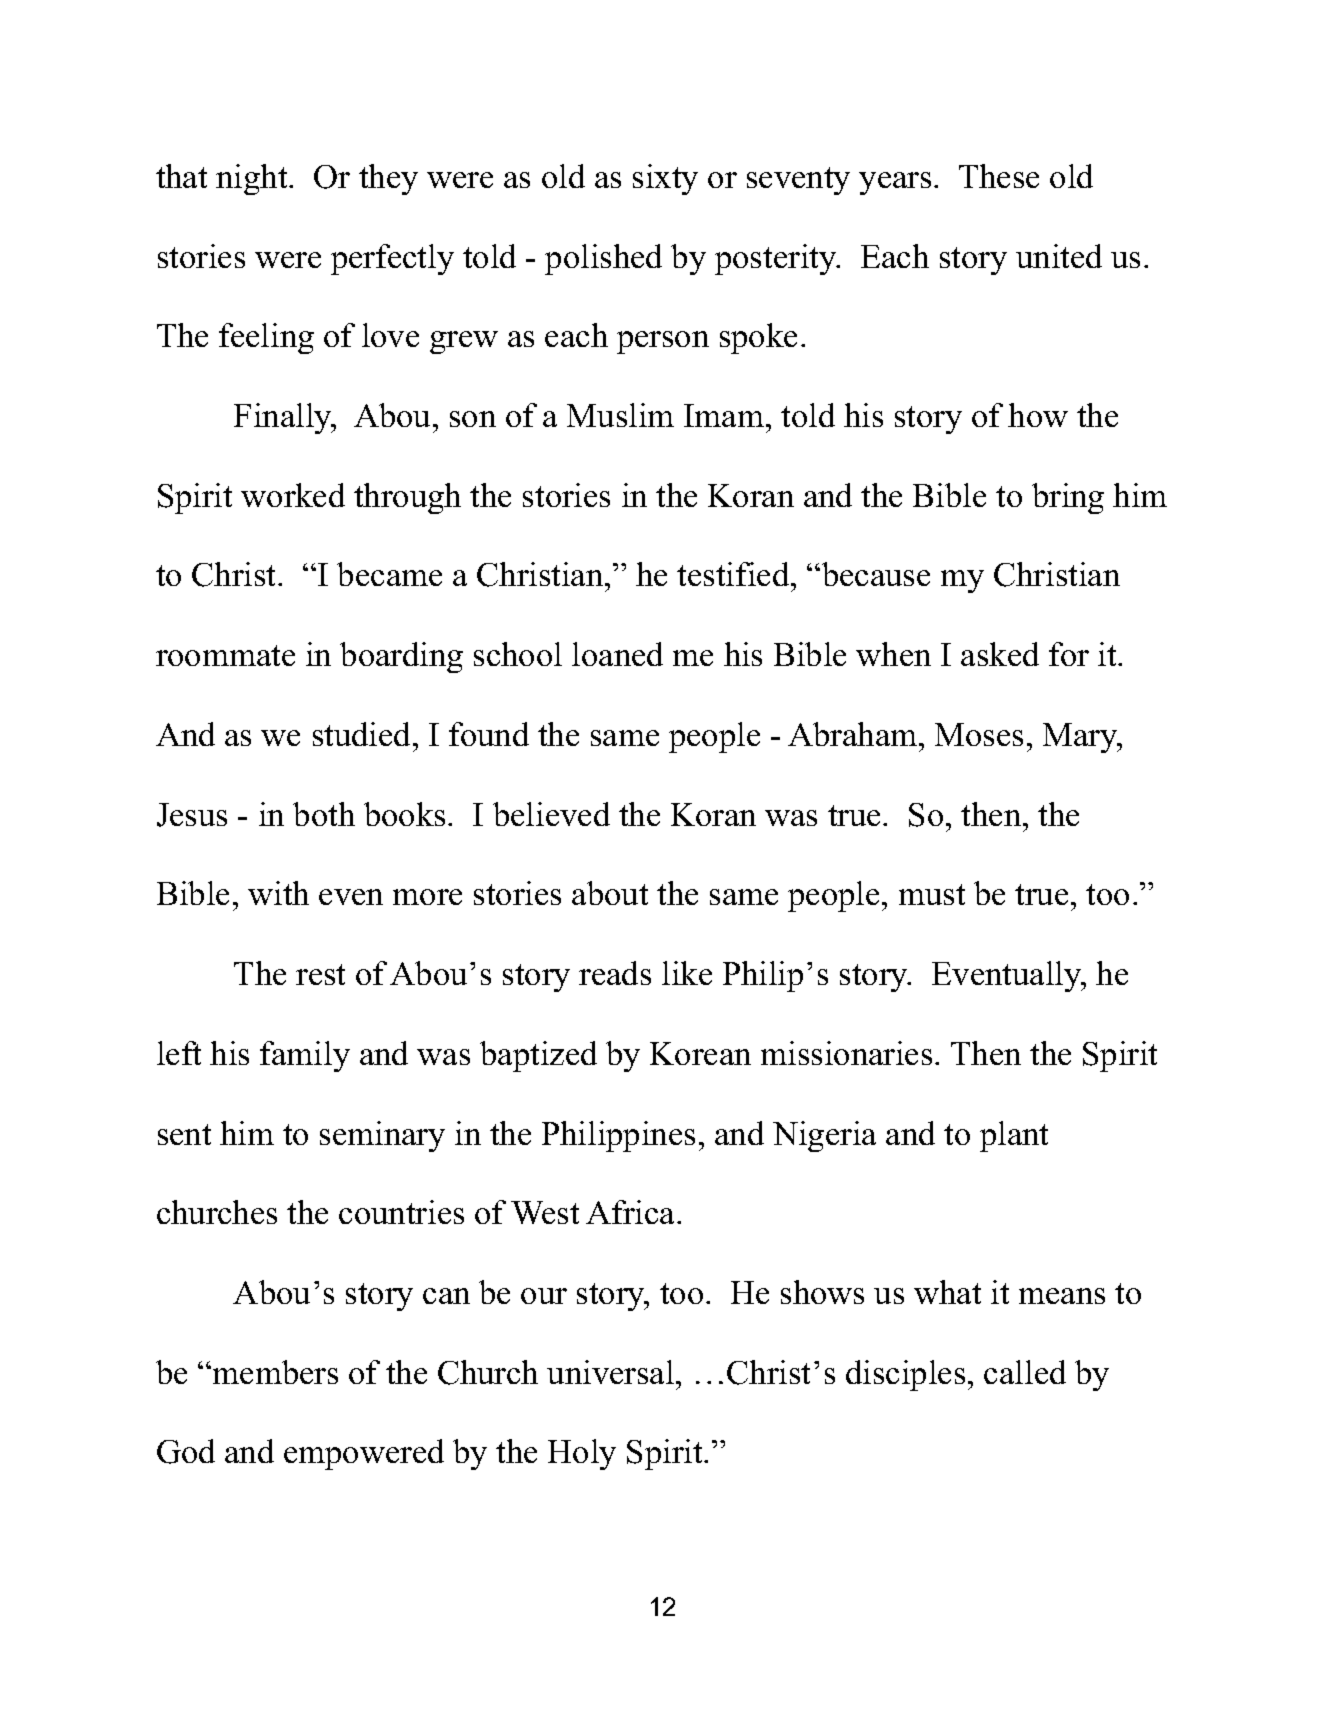  Describe the element at coordinates (551, 814) in the page. I see `believed` at that location.
